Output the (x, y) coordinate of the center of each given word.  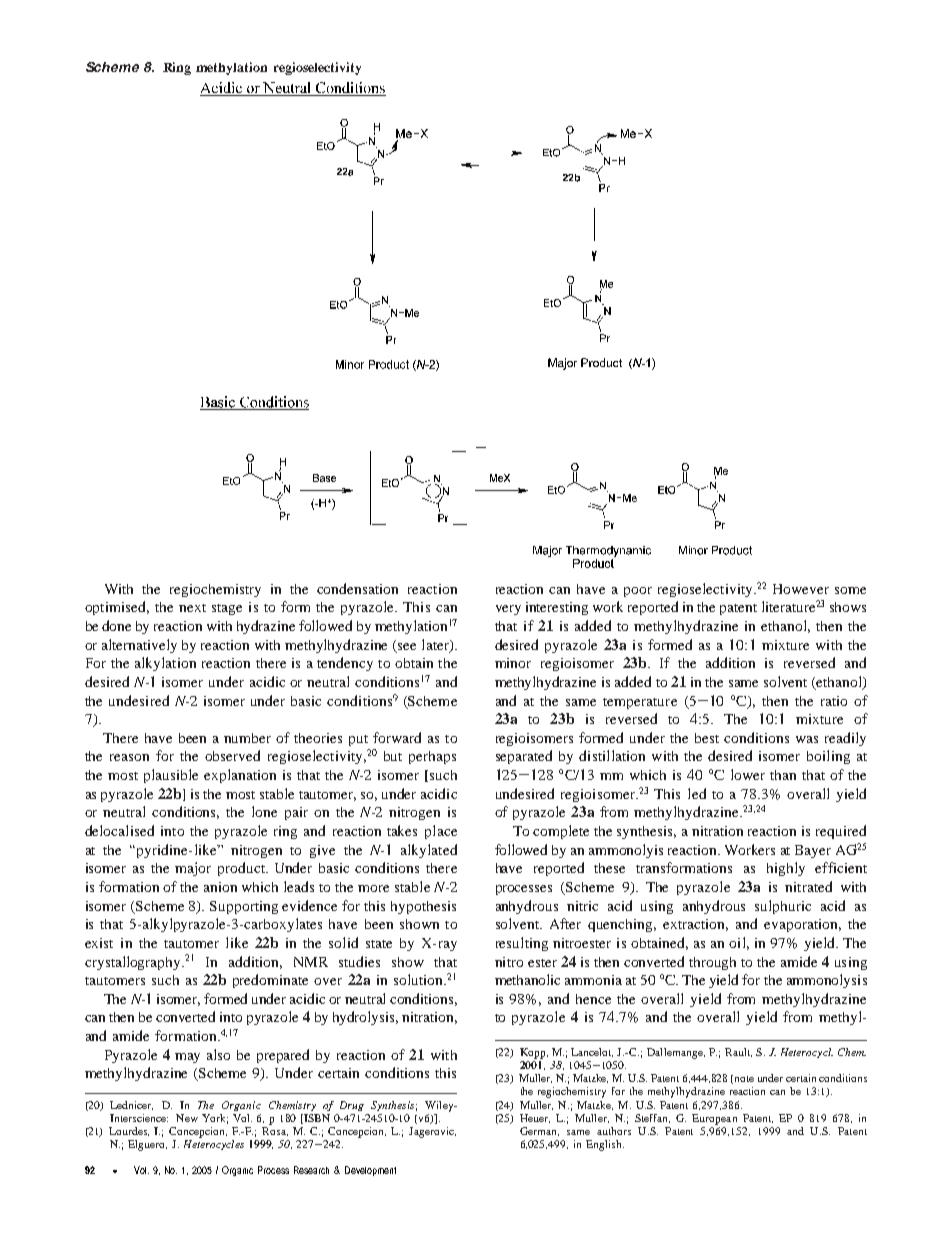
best (707, 738)
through (712, 963)
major (193, 869)
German (539, 1131)
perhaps (432, 757)
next (192, 608)
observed (232, 755)
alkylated (429, 851)
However (801, 589)
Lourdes (129, 1131)
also (218, 1054)
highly (786, 869)
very (508, 610)
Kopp (534, 1053)
